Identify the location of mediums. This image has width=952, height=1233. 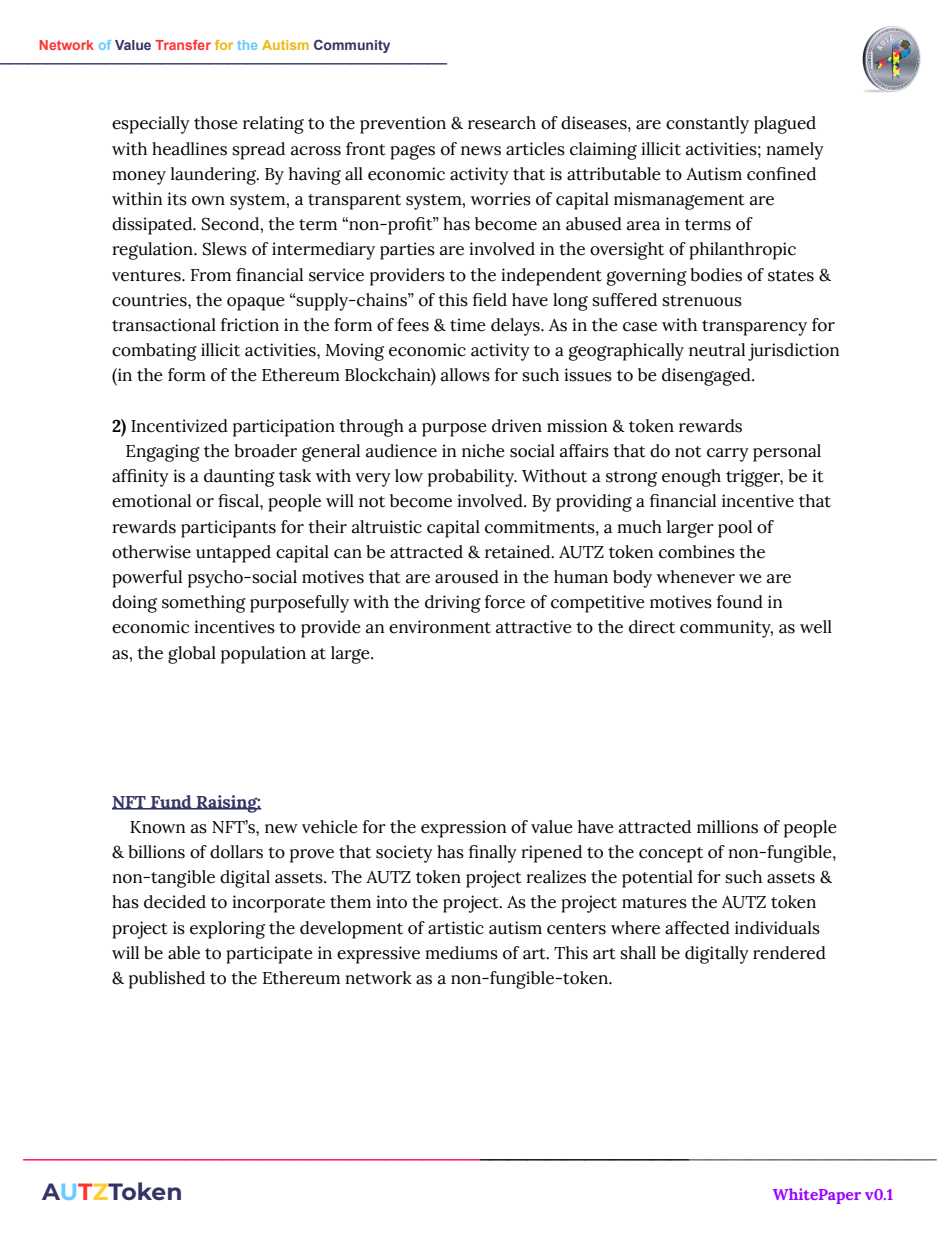
(461, 953).
